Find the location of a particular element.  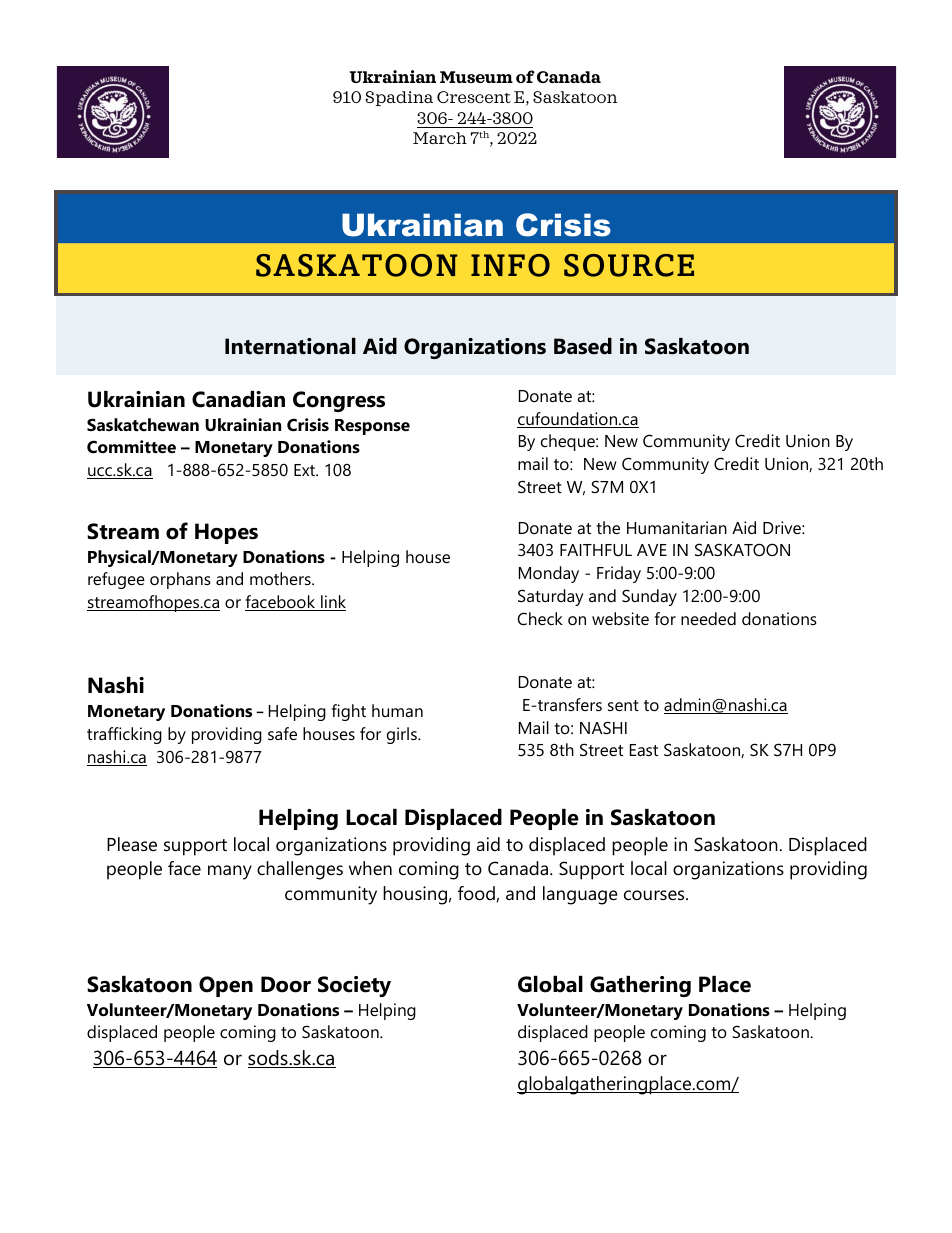

March is located at coordinates (440, 138).
